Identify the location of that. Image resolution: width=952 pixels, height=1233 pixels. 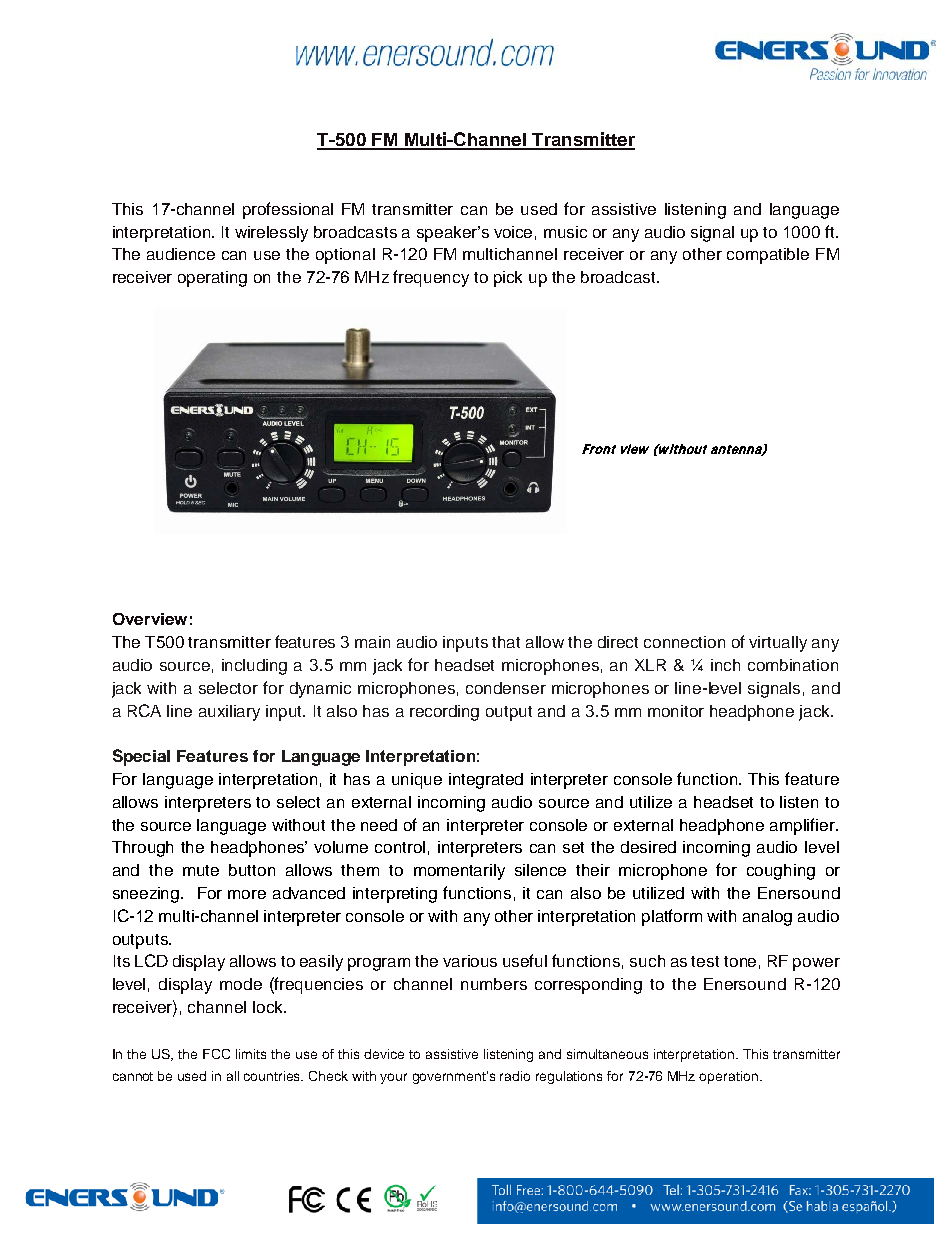
(506, 642).
